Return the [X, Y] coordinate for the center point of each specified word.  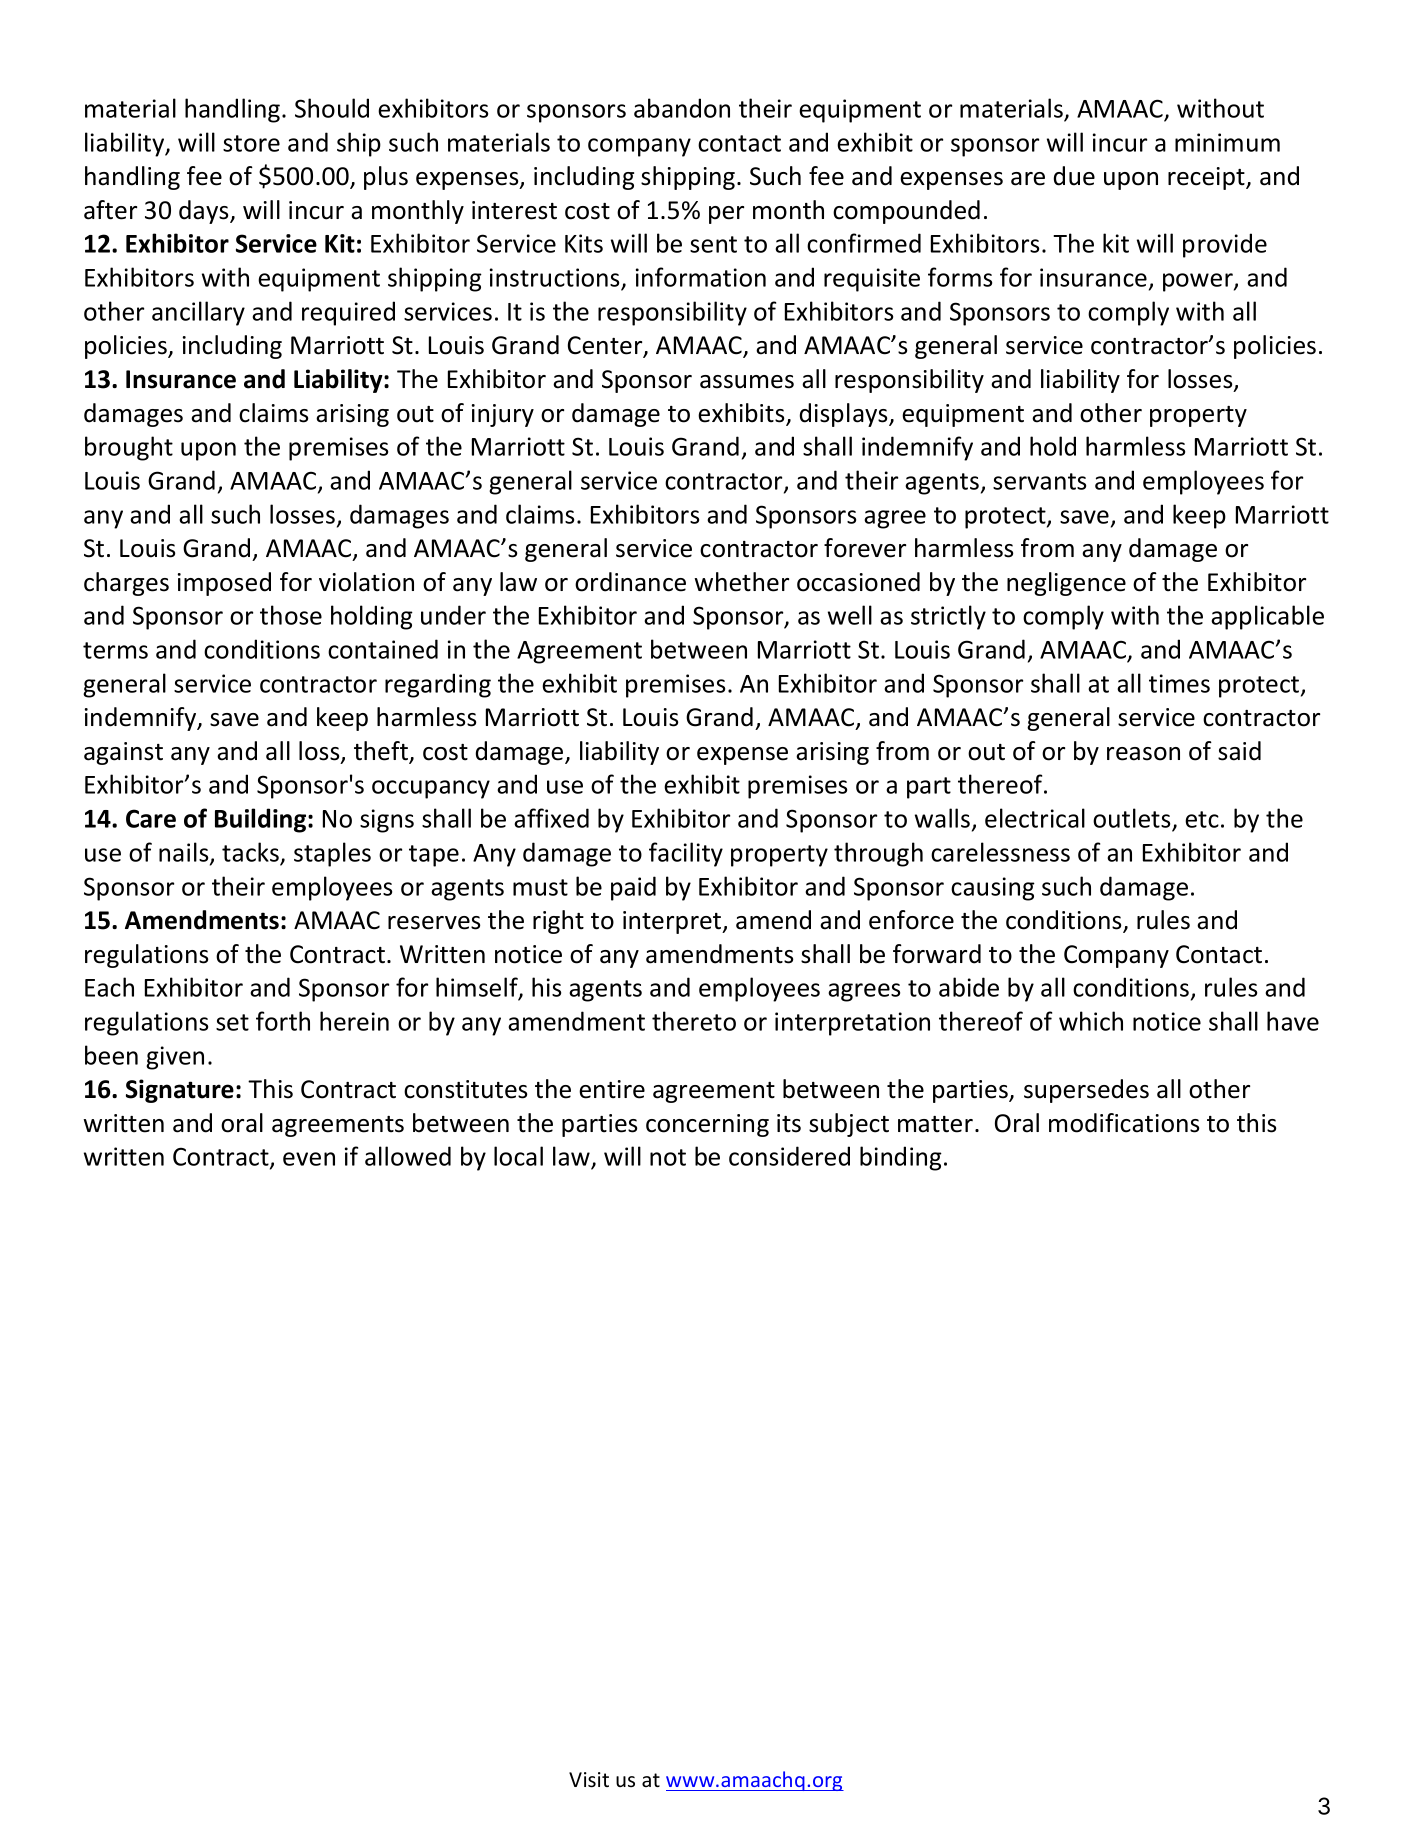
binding [901, 1158]
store [251, 143]
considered [789, 1156]
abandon [682, 108]
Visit [589, 1780]
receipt [1207, 178]
